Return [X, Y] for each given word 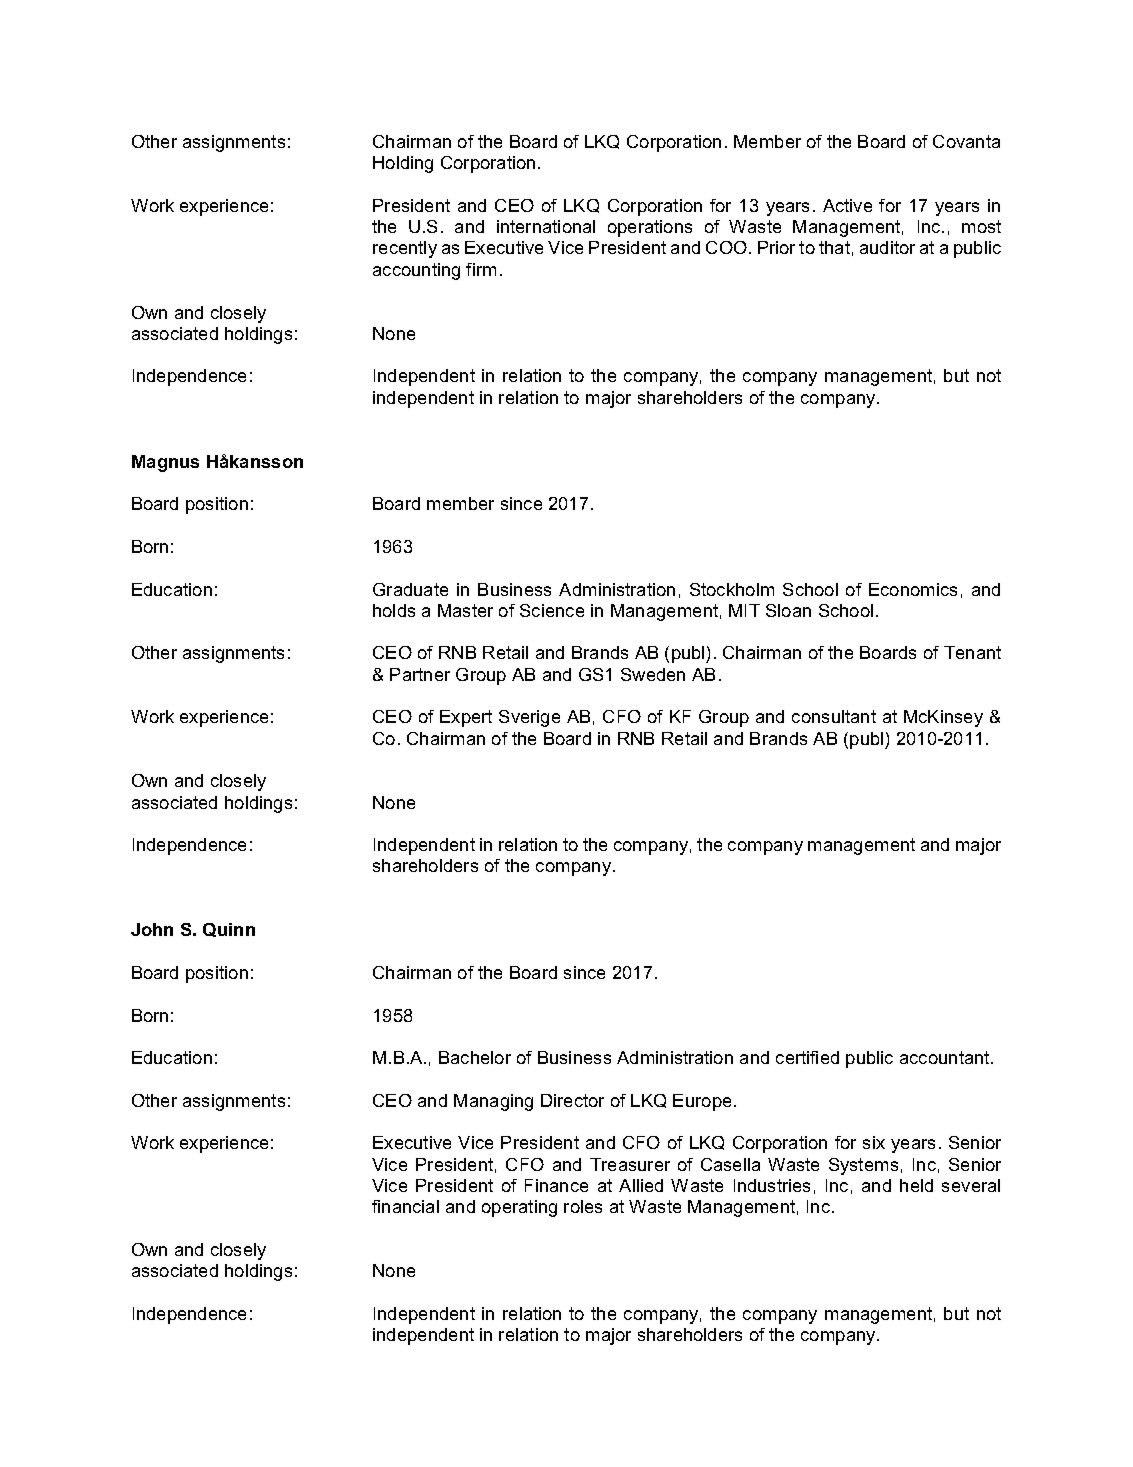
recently [405, 249]
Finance [556, 1185]
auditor [887, 247]
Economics [913, 589]
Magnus [165, 463]
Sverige [529, 718]
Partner [420, 674]
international [546, 226]
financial [405, 1206]
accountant [946, 1057]
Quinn [229, 930]
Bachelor [475, 1057]
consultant [834, 716]
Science [552, 610]
